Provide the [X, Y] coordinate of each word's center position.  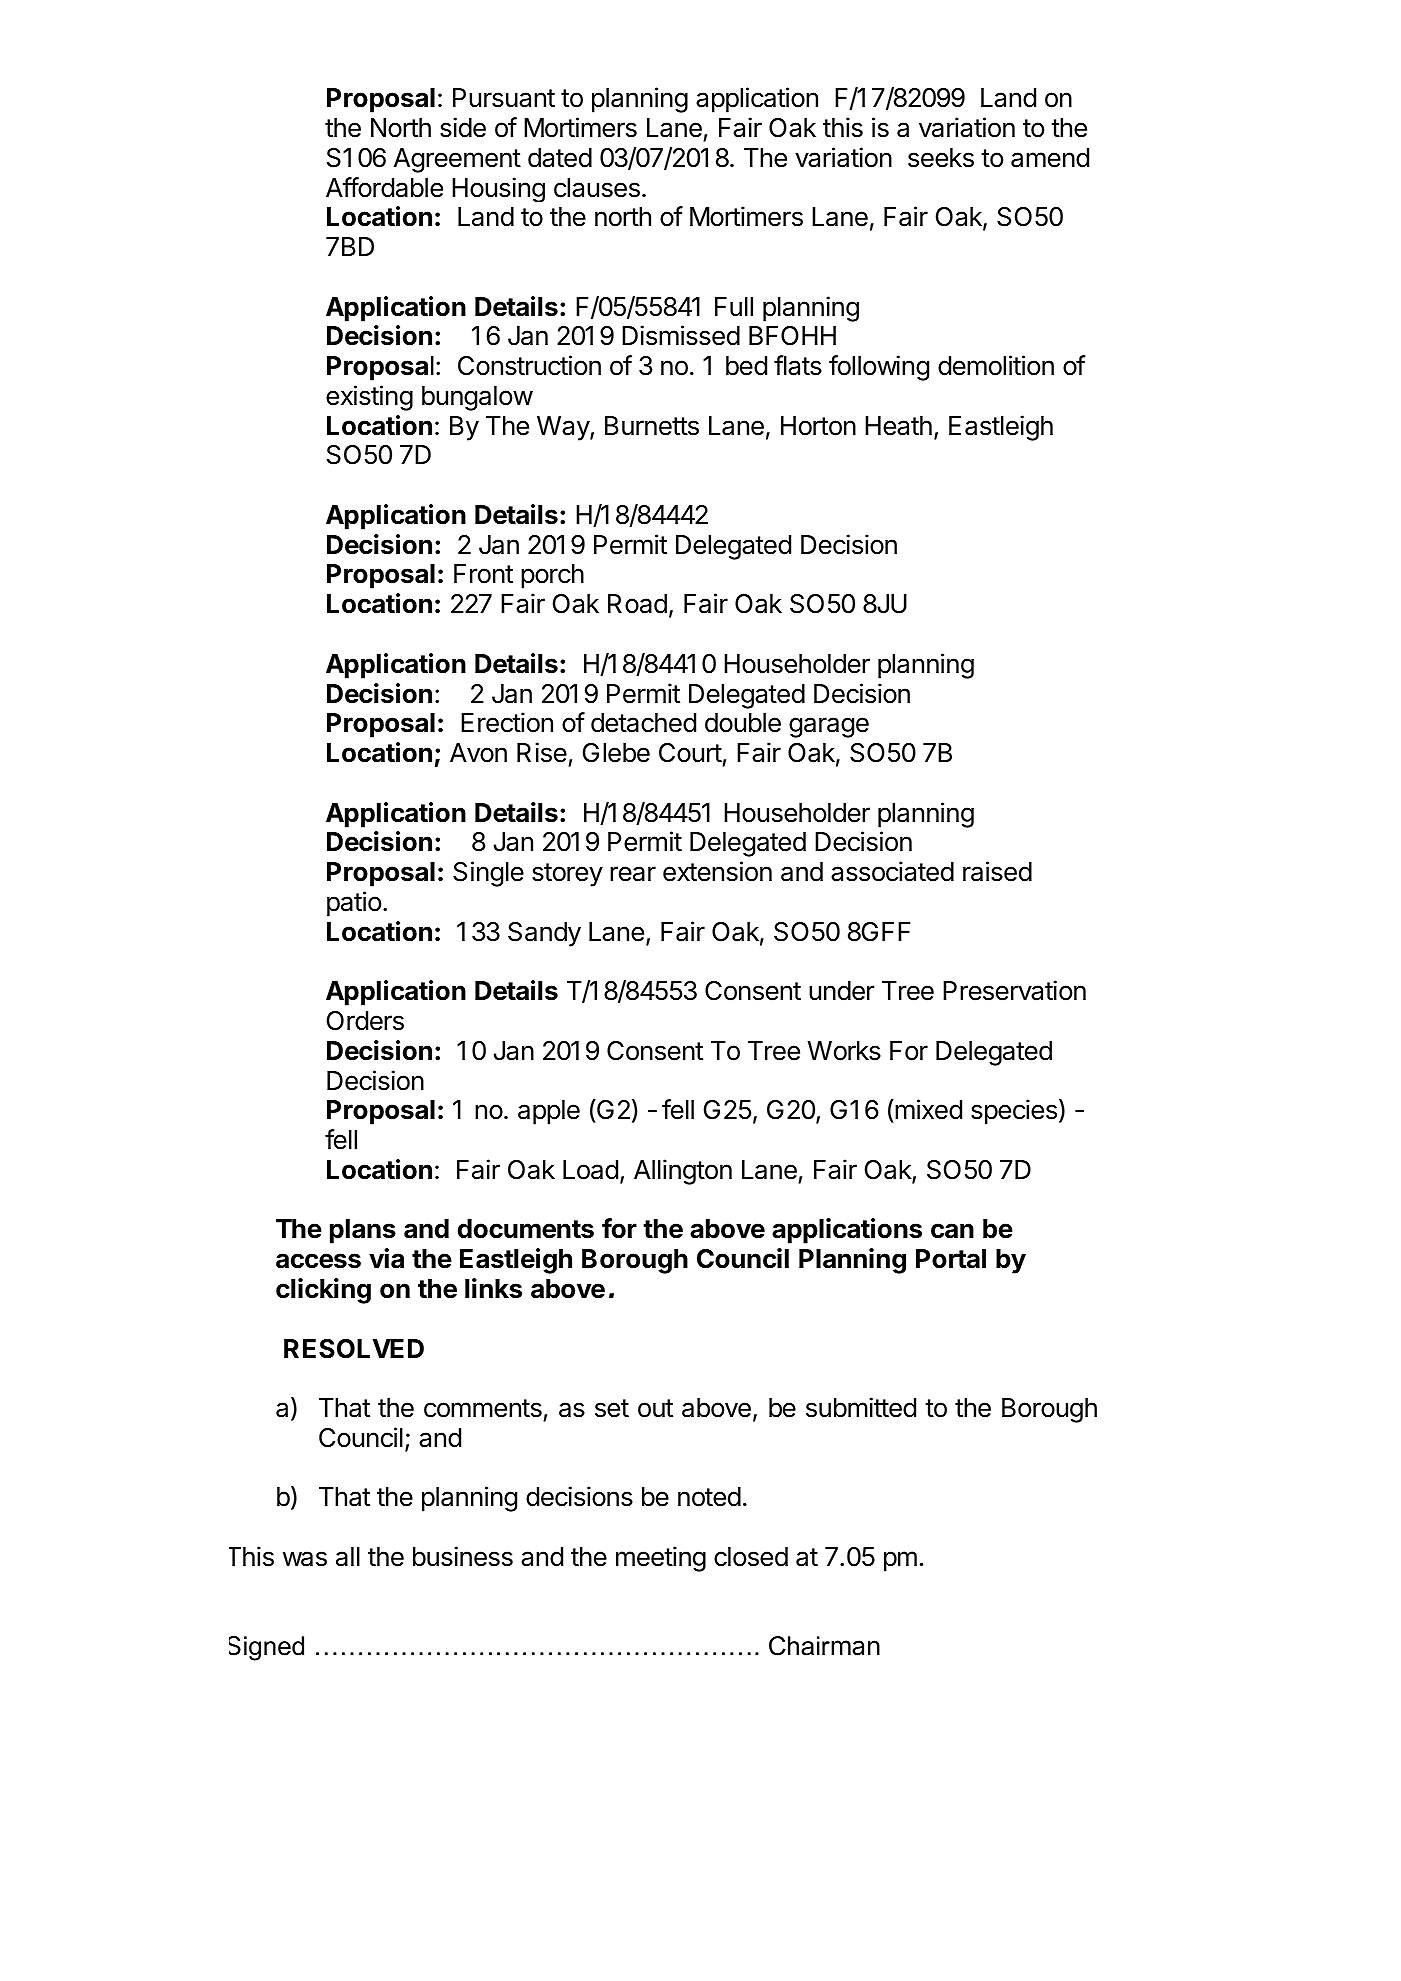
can [952, 1231]
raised [997, 871]
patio [354, 904]
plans [363, 1231]
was [305, 1559]
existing [369, 398]
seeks [941, 158]
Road [637, 604]
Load [590, 1170]
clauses [597, 188]
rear [633, 874]
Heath [898, 426]
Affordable [384, 187]
